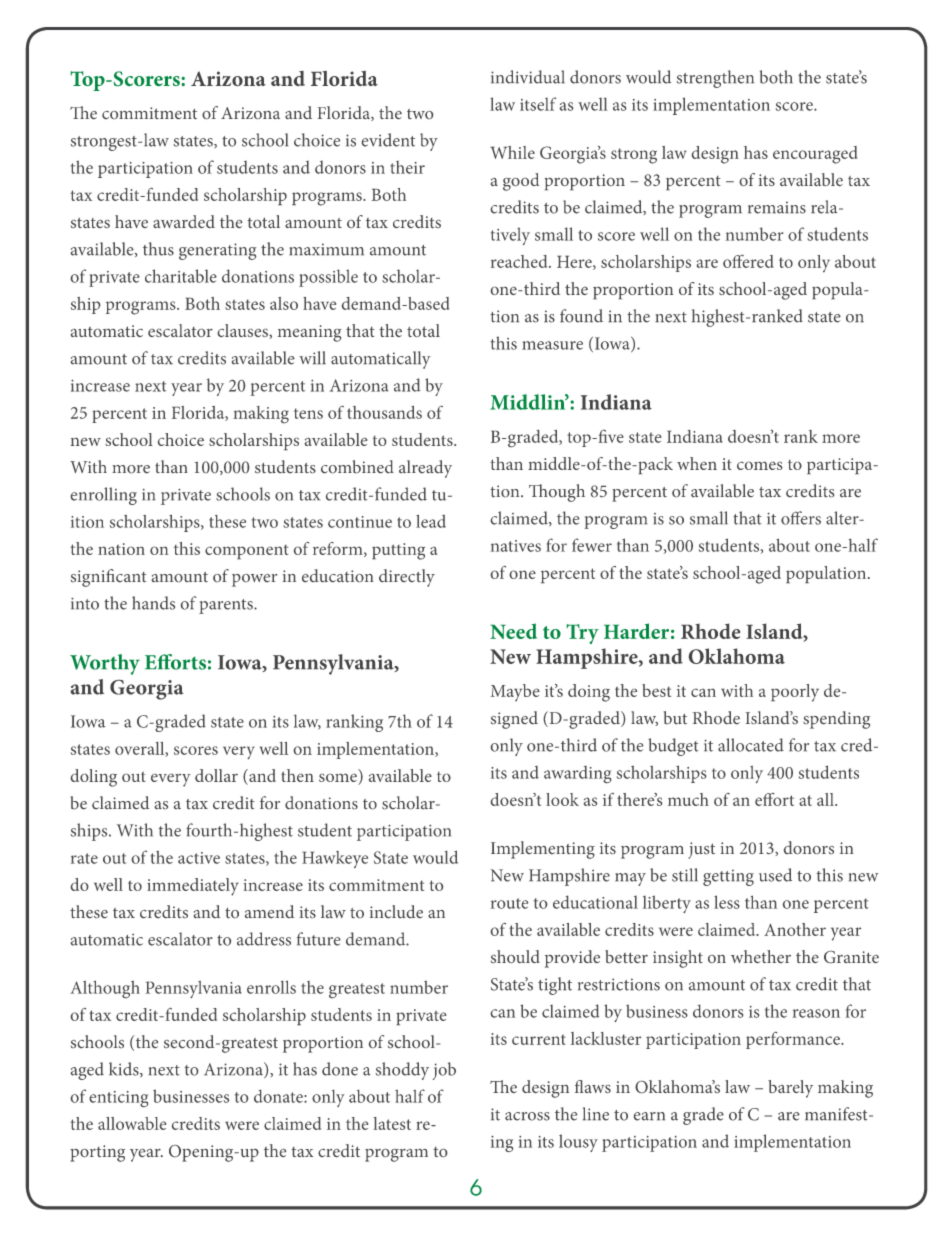 The image size is (952, 1233). I want to click on job, so click(444, 1071).
